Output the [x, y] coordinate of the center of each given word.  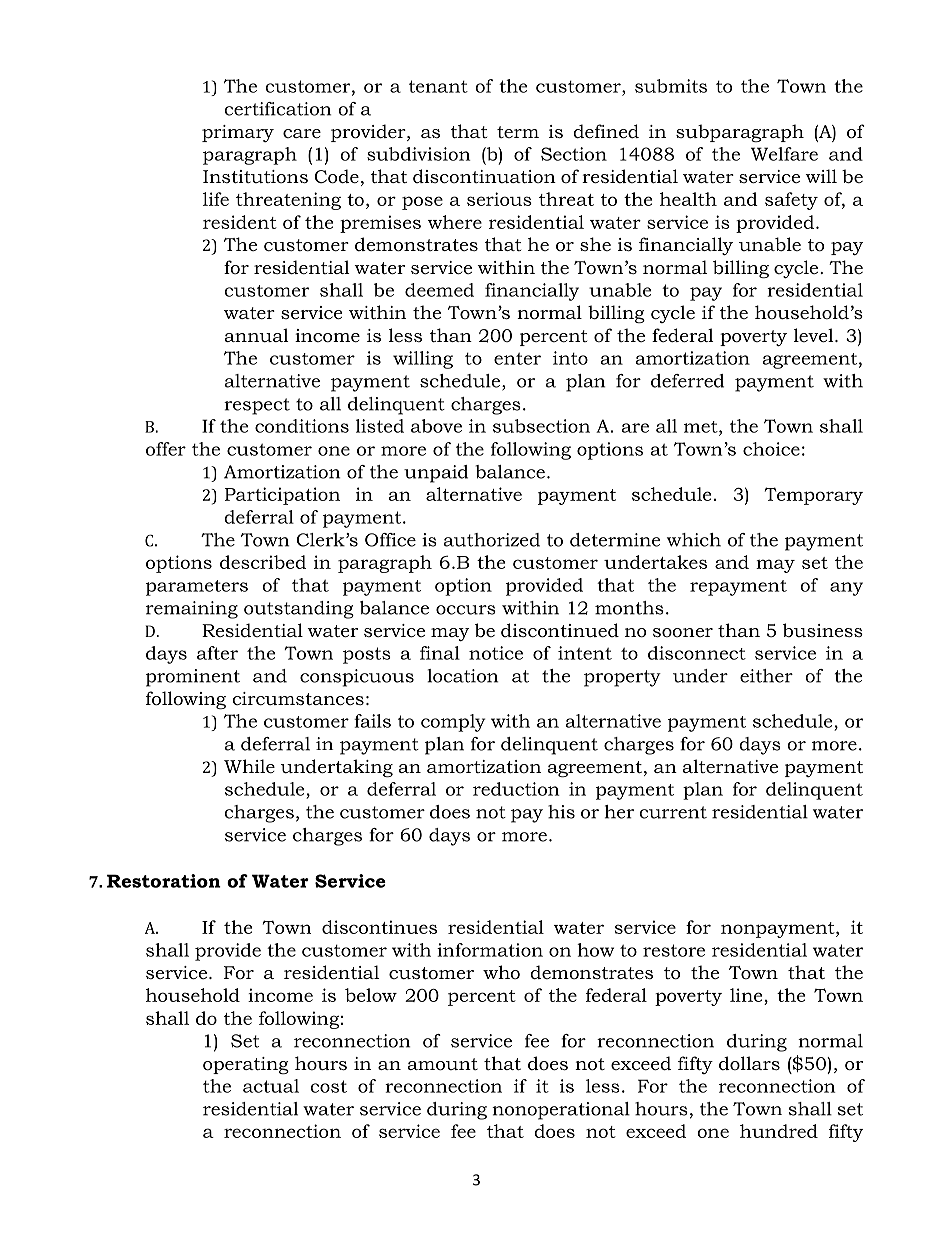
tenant [438, 86]
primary [238, 133]
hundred [779, 1131]
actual [271, 1086]
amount [442, 1064]
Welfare [784, 154]
